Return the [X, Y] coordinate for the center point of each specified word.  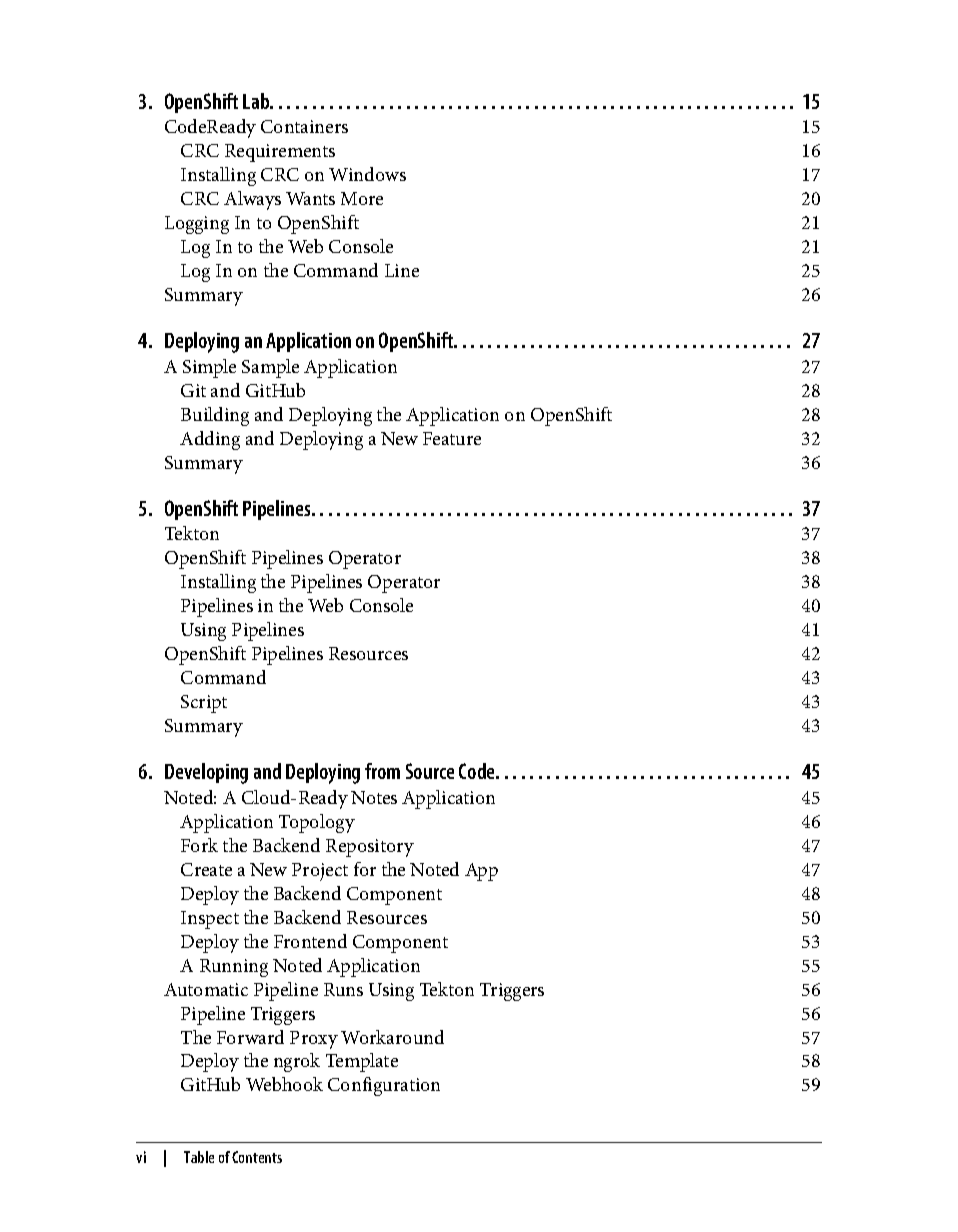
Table [199, 1157]
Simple [209, 368]
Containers [304, 126]
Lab [257, 101]
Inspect [210, 920]
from [382, 771]
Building [215, 416]
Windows [367, 174]
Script [204, 704]
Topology [317, 823]
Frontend [310, 941]
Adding [210, 440]
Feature [452, 438]
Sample [270, 368]
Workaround [392, 1037]
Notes [374, 797]
